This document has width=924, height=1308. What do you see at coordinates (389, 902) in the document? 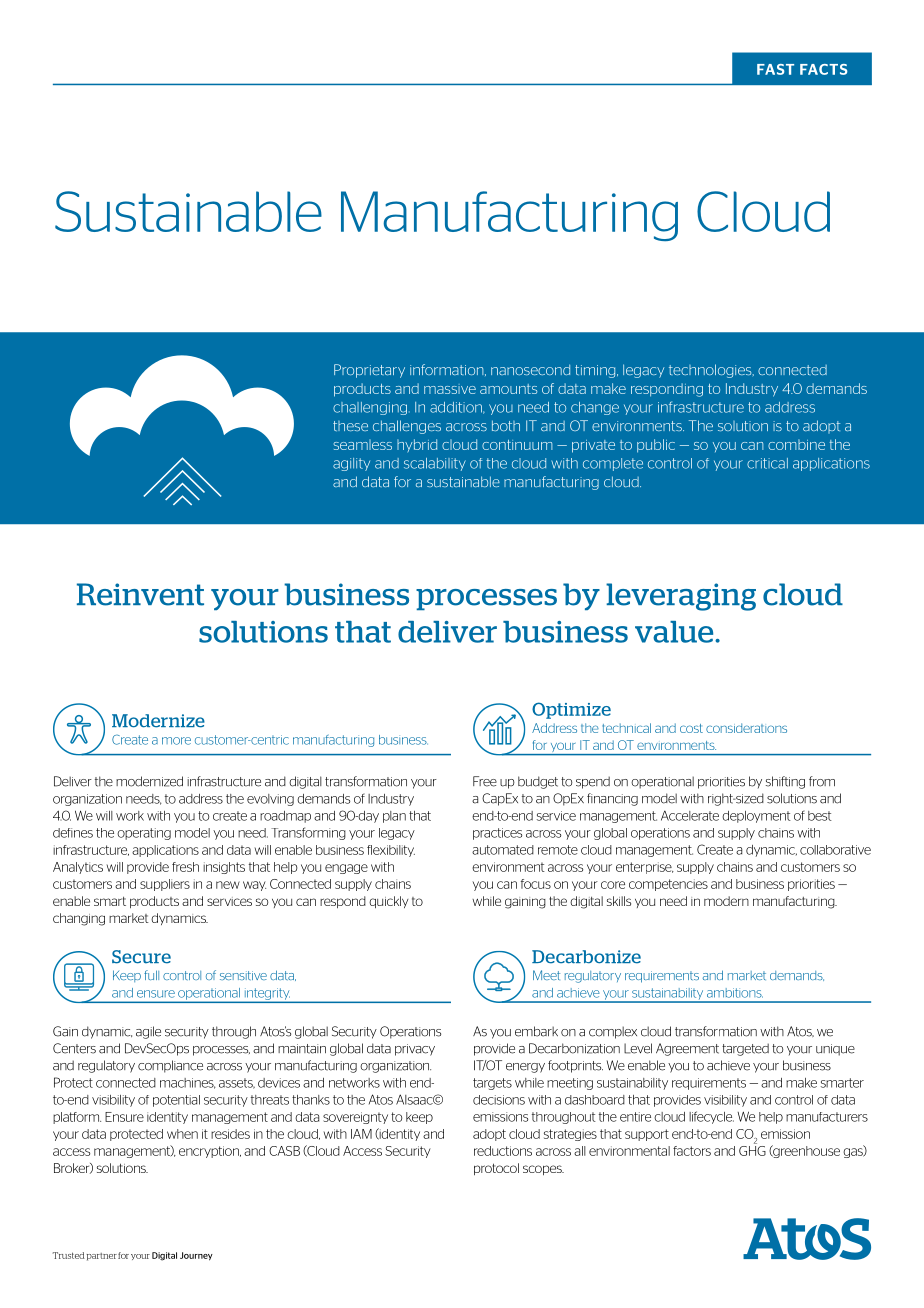
I see `quickly` at bounding box center [389, 902].
